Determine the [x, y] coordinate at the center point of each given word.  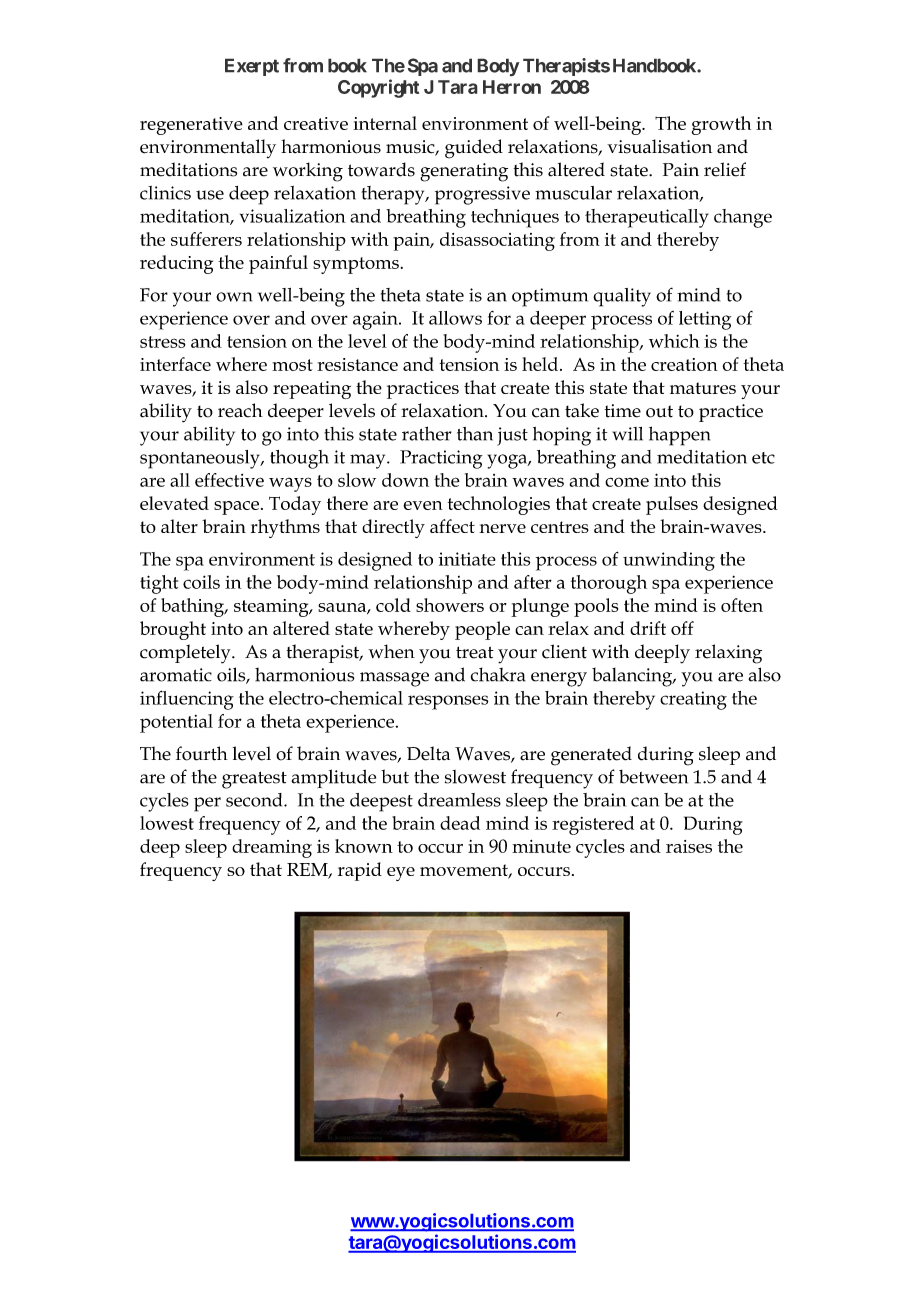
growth [721, 125]
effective [229, 480]
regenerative [191, 126]
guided [474, 149]
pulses [672, 505]
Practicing [441, 459]
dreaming [272, 848]
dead [460, 823]
